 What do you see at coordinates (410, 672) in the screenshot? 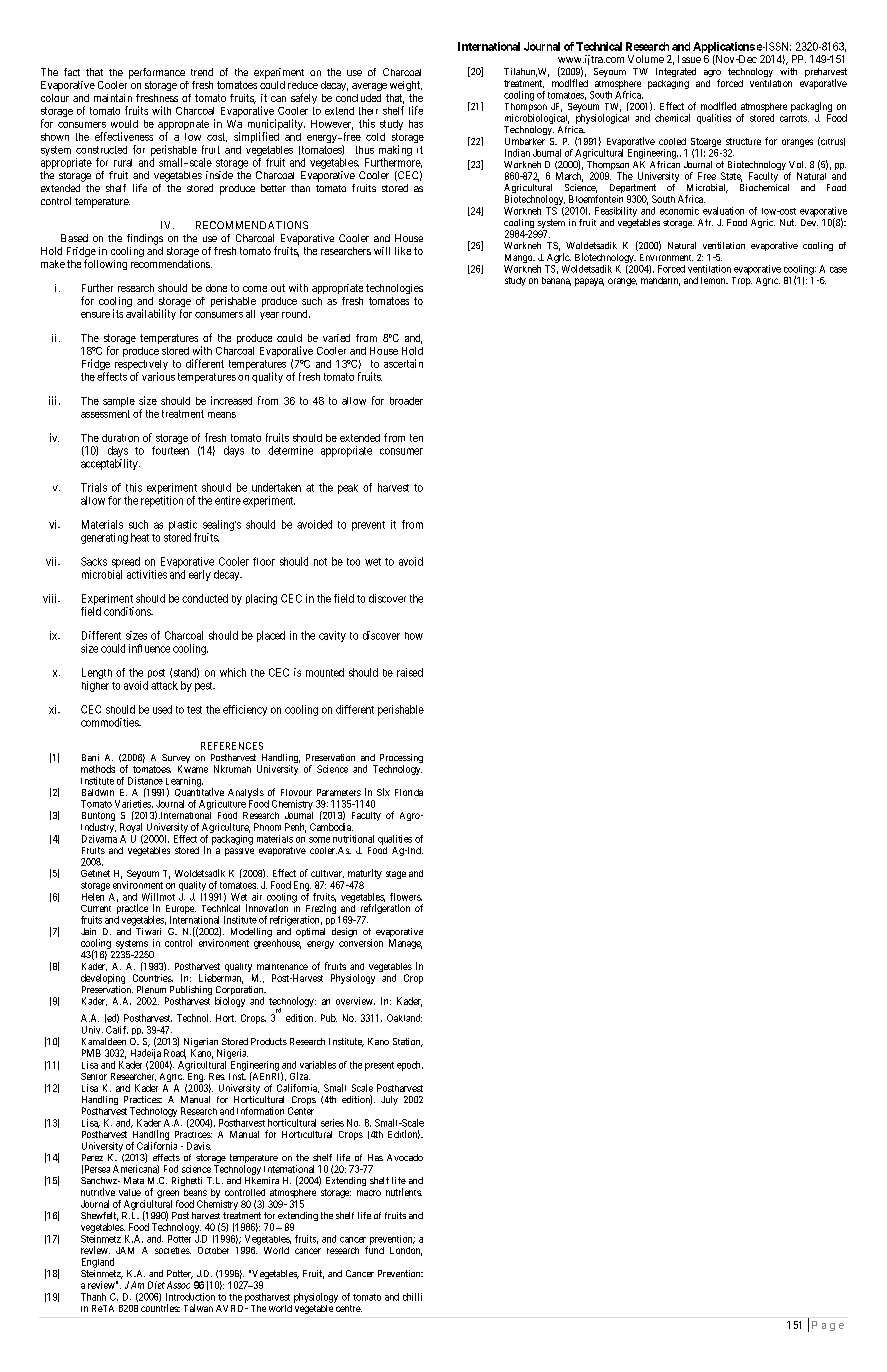
I see `raised` at bounding box center [410, 672].
